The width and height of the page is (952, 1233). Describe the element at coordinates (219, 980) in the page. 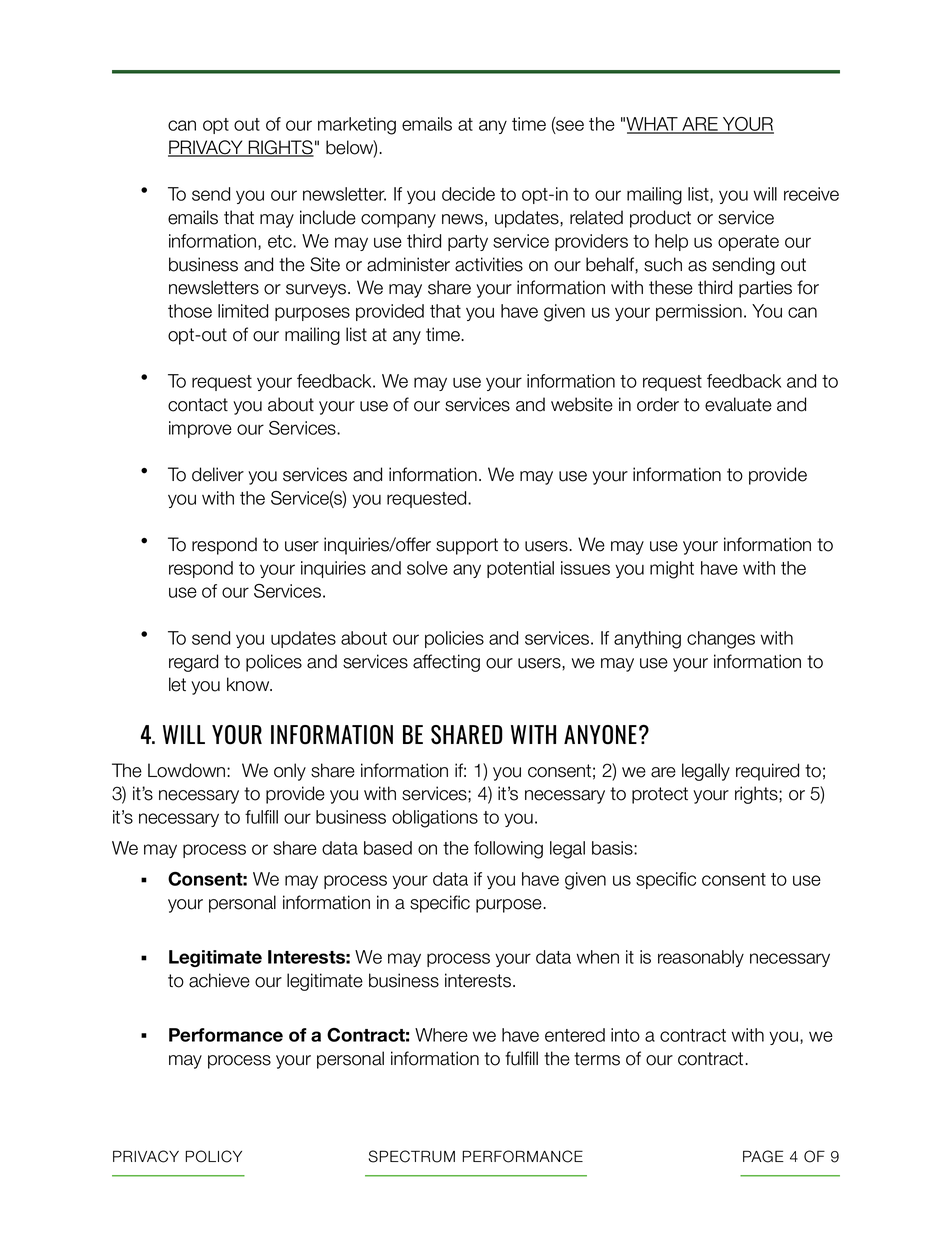

I see `achieve` at that location.
